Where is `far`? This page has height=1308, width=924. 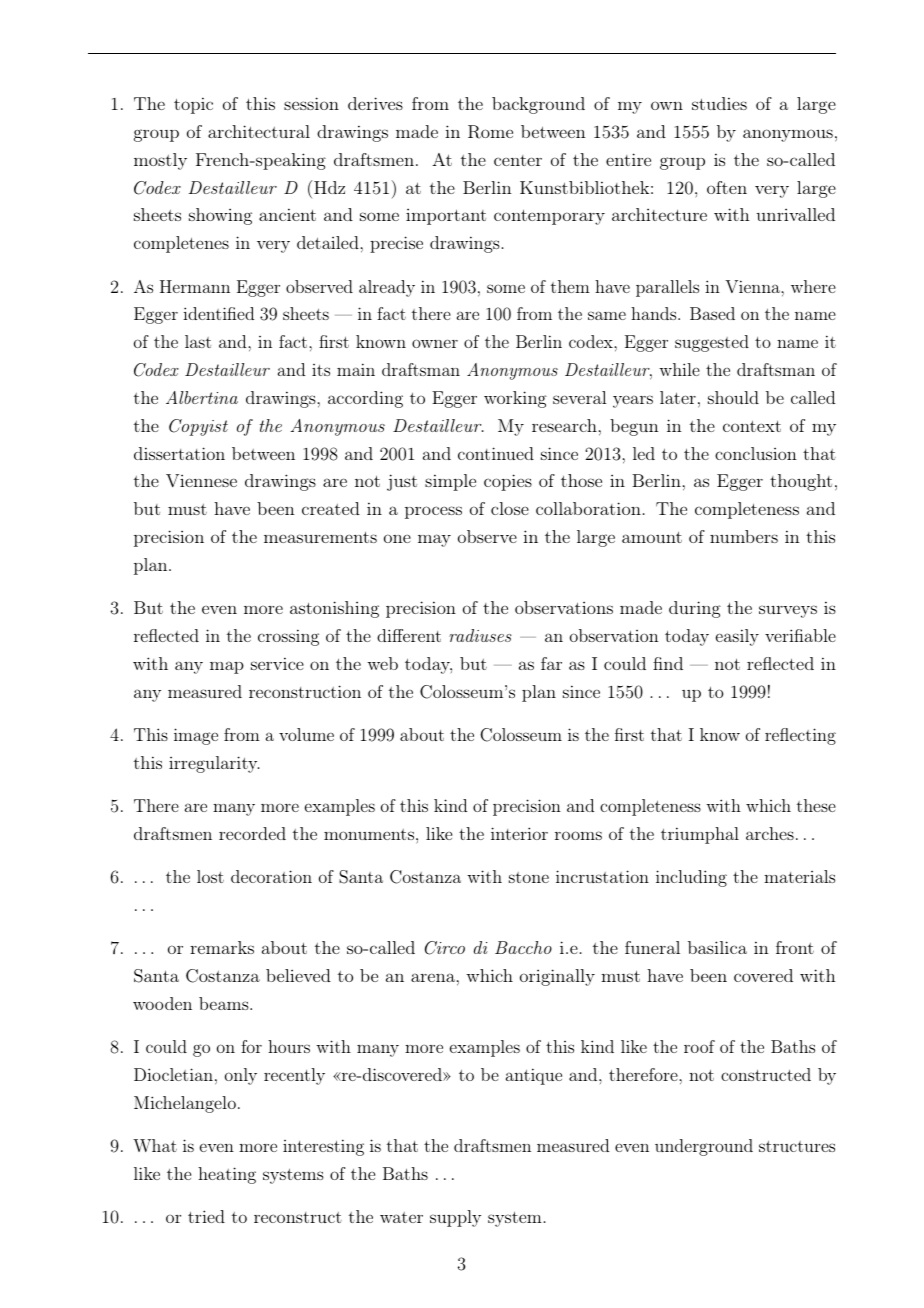
far is located at coordinates (551, 663).
